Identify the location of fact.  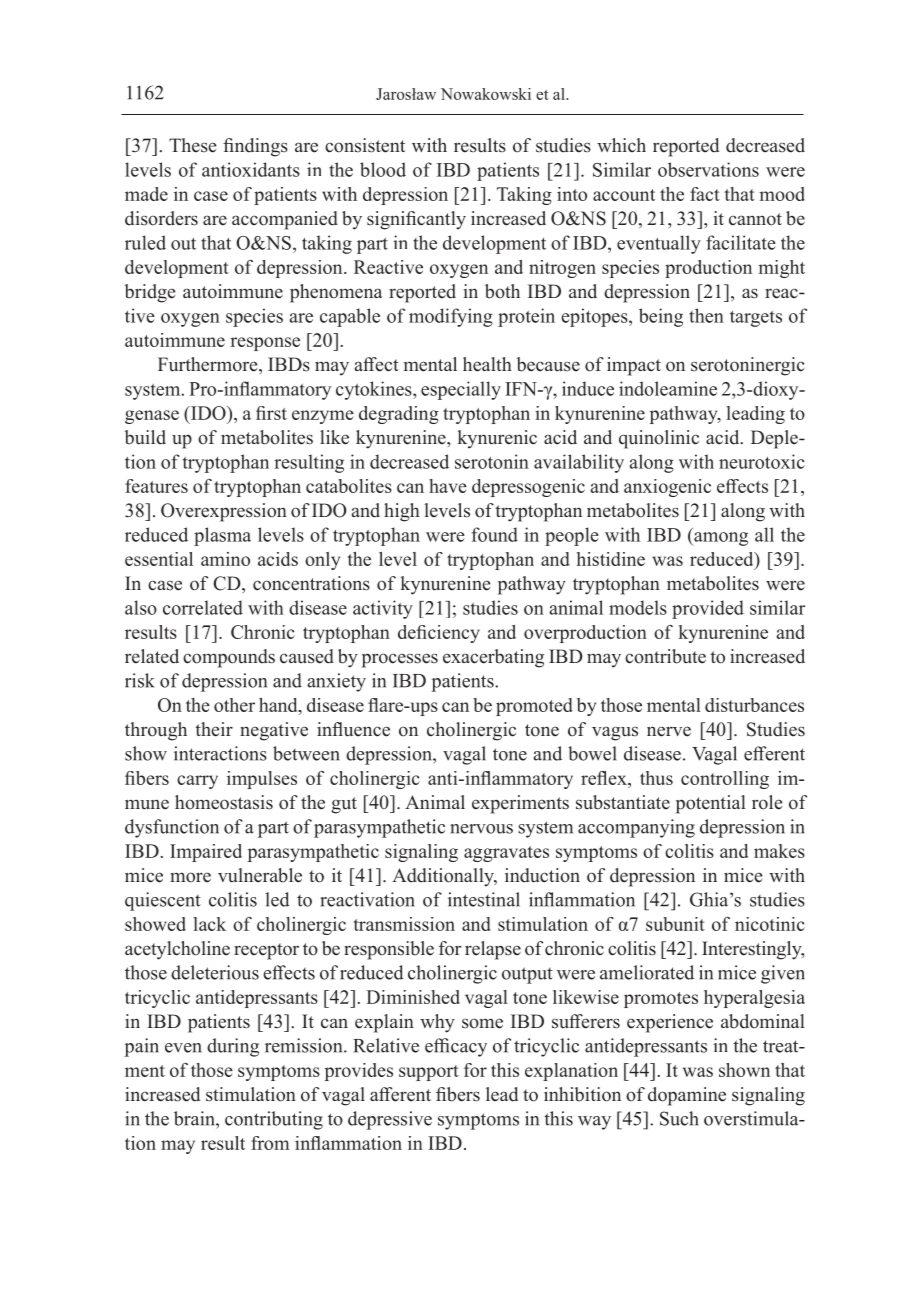
(705, 194).
